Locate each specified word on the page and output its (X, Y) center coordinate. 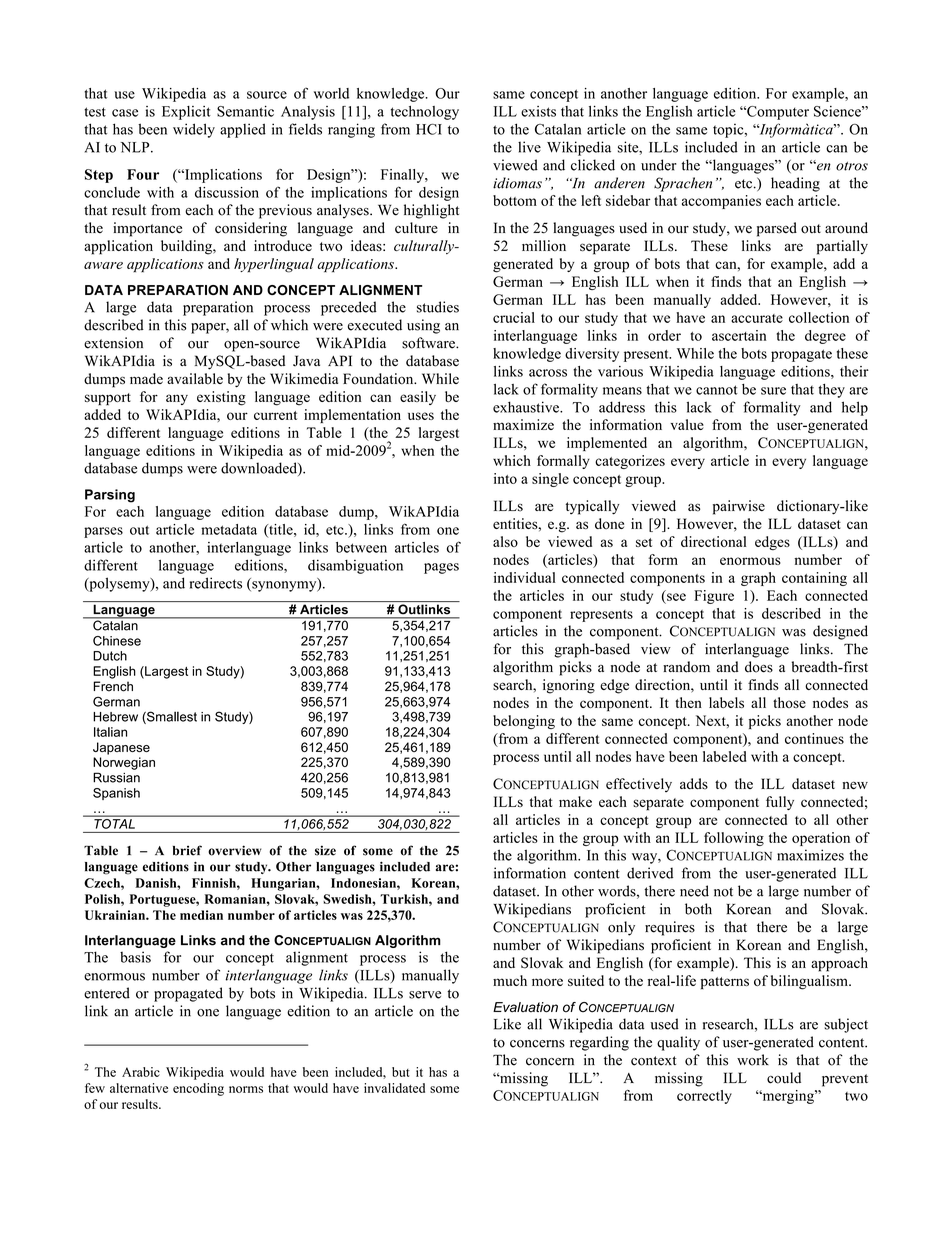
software (429, 343)
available (195, 379)
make (575, 801)
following (734, 839)
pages (441, 568)
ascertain (739, 335)
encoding (198, 1089)
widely (194, 130)
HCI (429, 129)
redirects (216, 583)
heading (795, 184)
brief (187, 850)
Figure (714, 597)
